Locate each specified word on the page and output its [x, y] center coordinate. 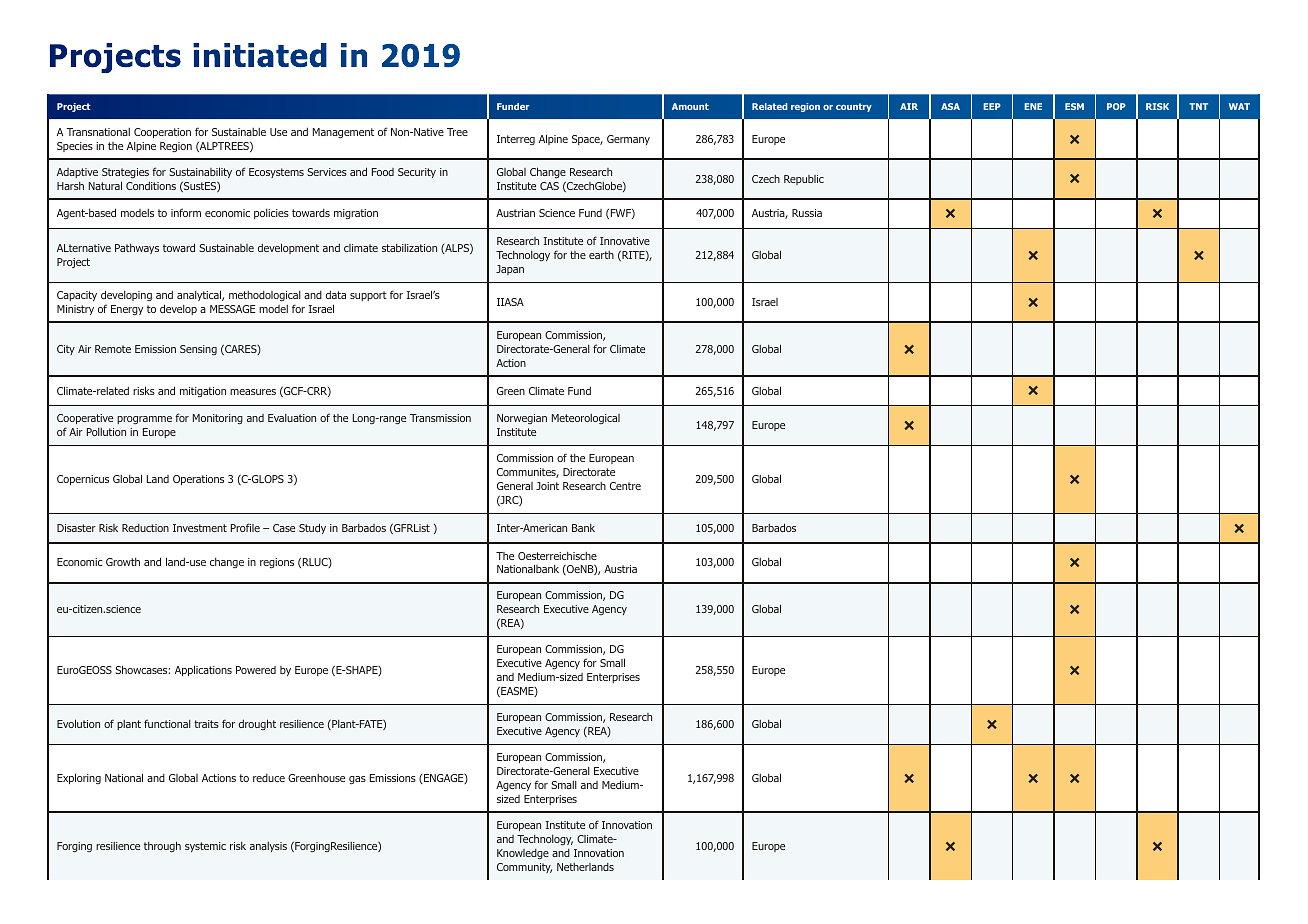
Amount [690, 106]
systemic [205, 847]
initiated [260, 55]
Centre [625, 486]
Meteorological [586, 419]
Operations [198, 480]
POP [1116, 106]
